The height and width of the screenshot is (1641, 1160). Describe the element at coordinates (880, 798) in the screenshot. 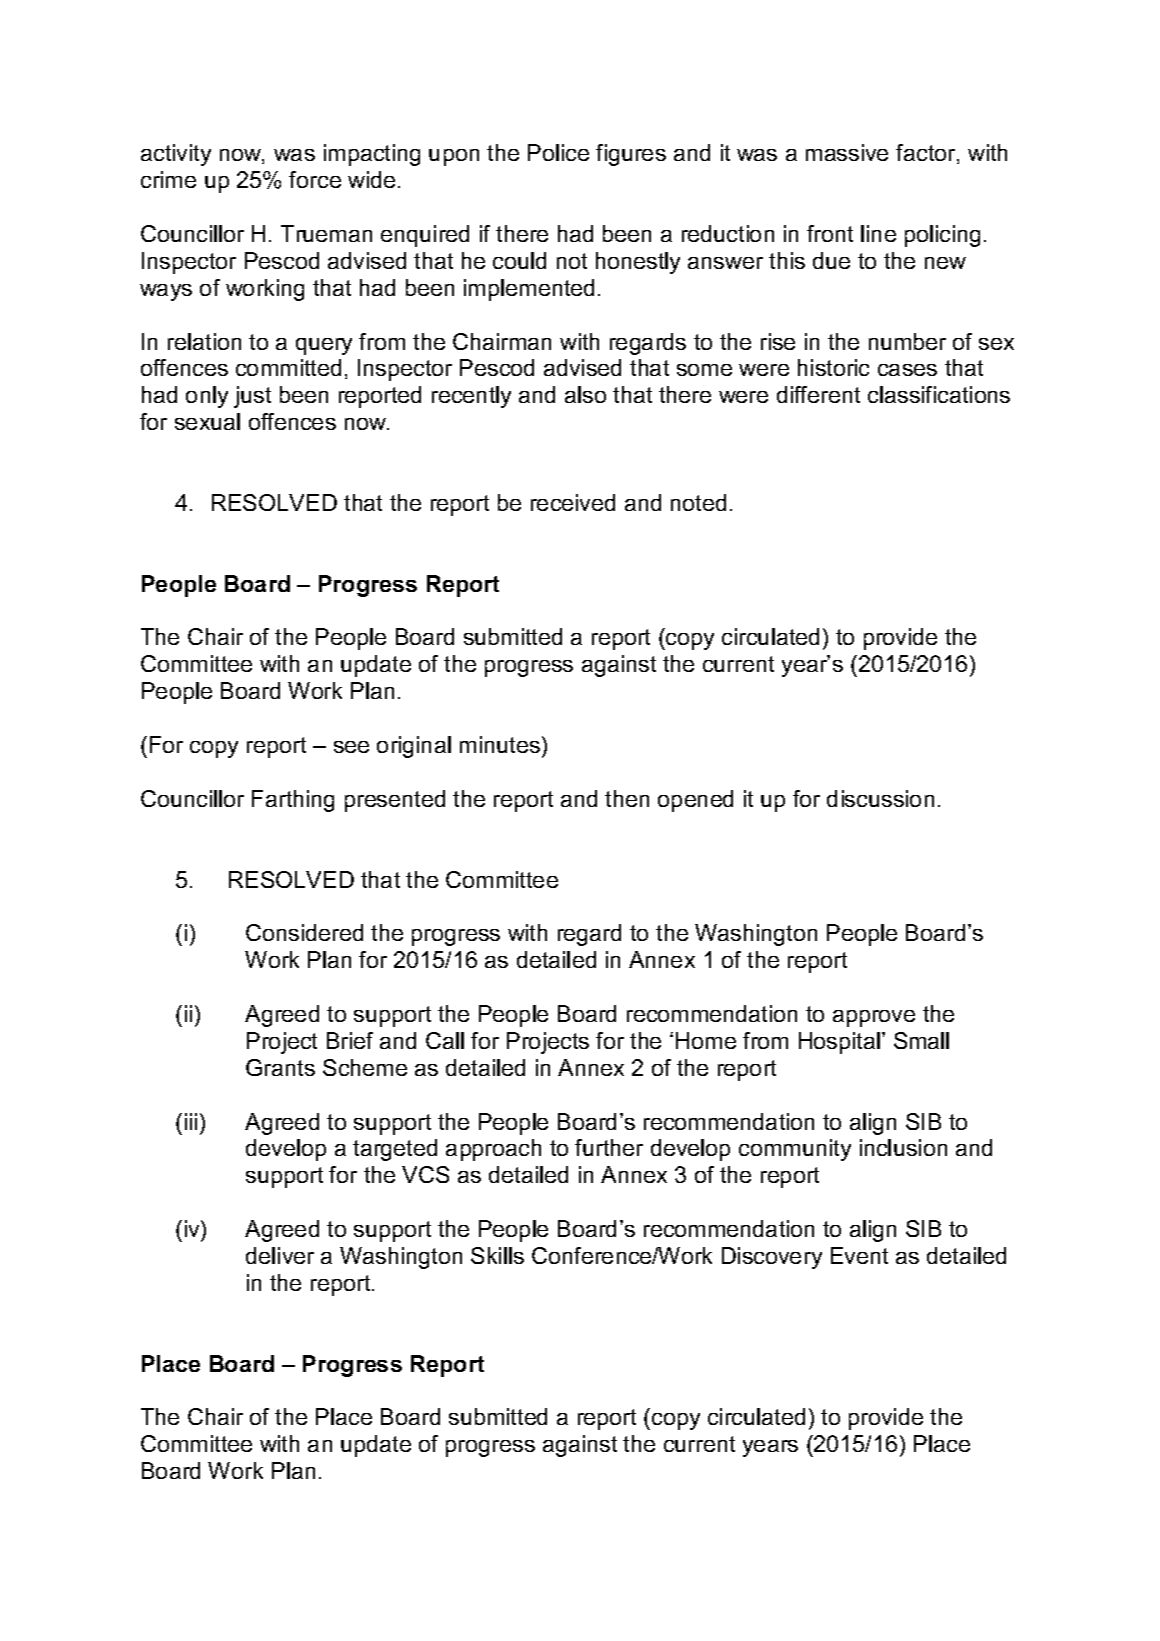

I see `discussion` at that location.
